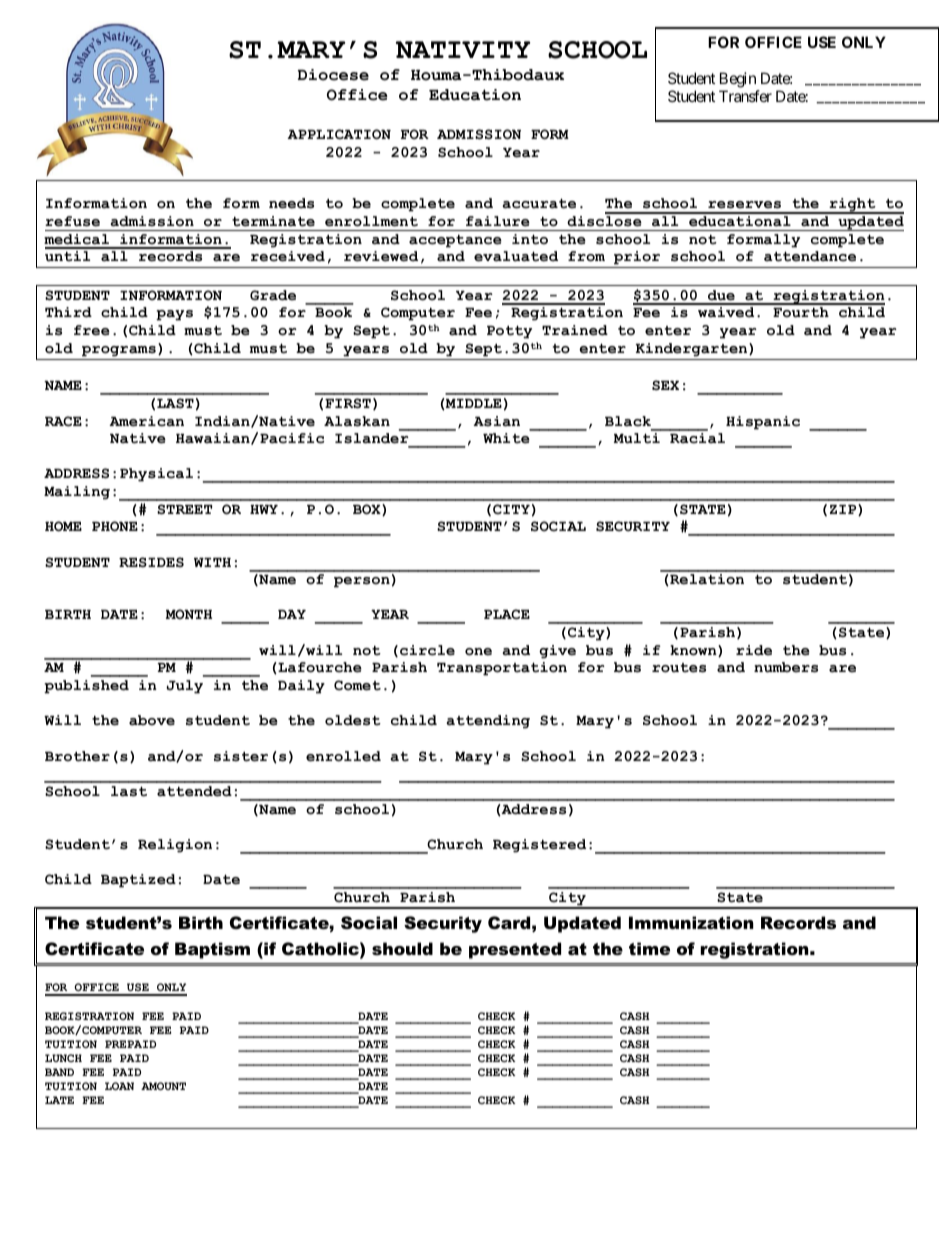 The width and height of the screenshot is (952, 1233). I want to click on Diocese, so click(333, 75).
